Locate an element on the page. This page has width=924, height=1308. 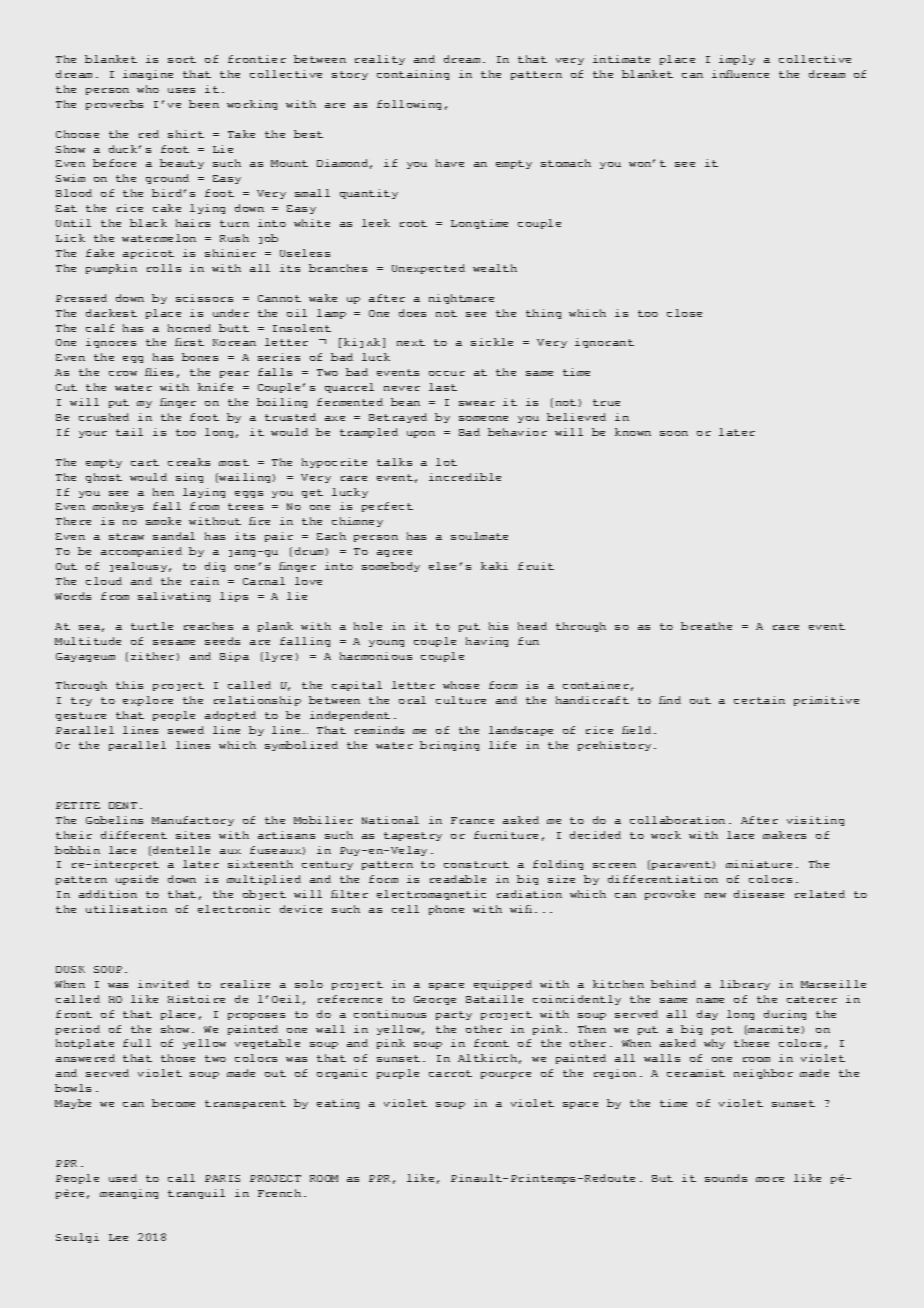
makers is located at coordinates (784, 835).
